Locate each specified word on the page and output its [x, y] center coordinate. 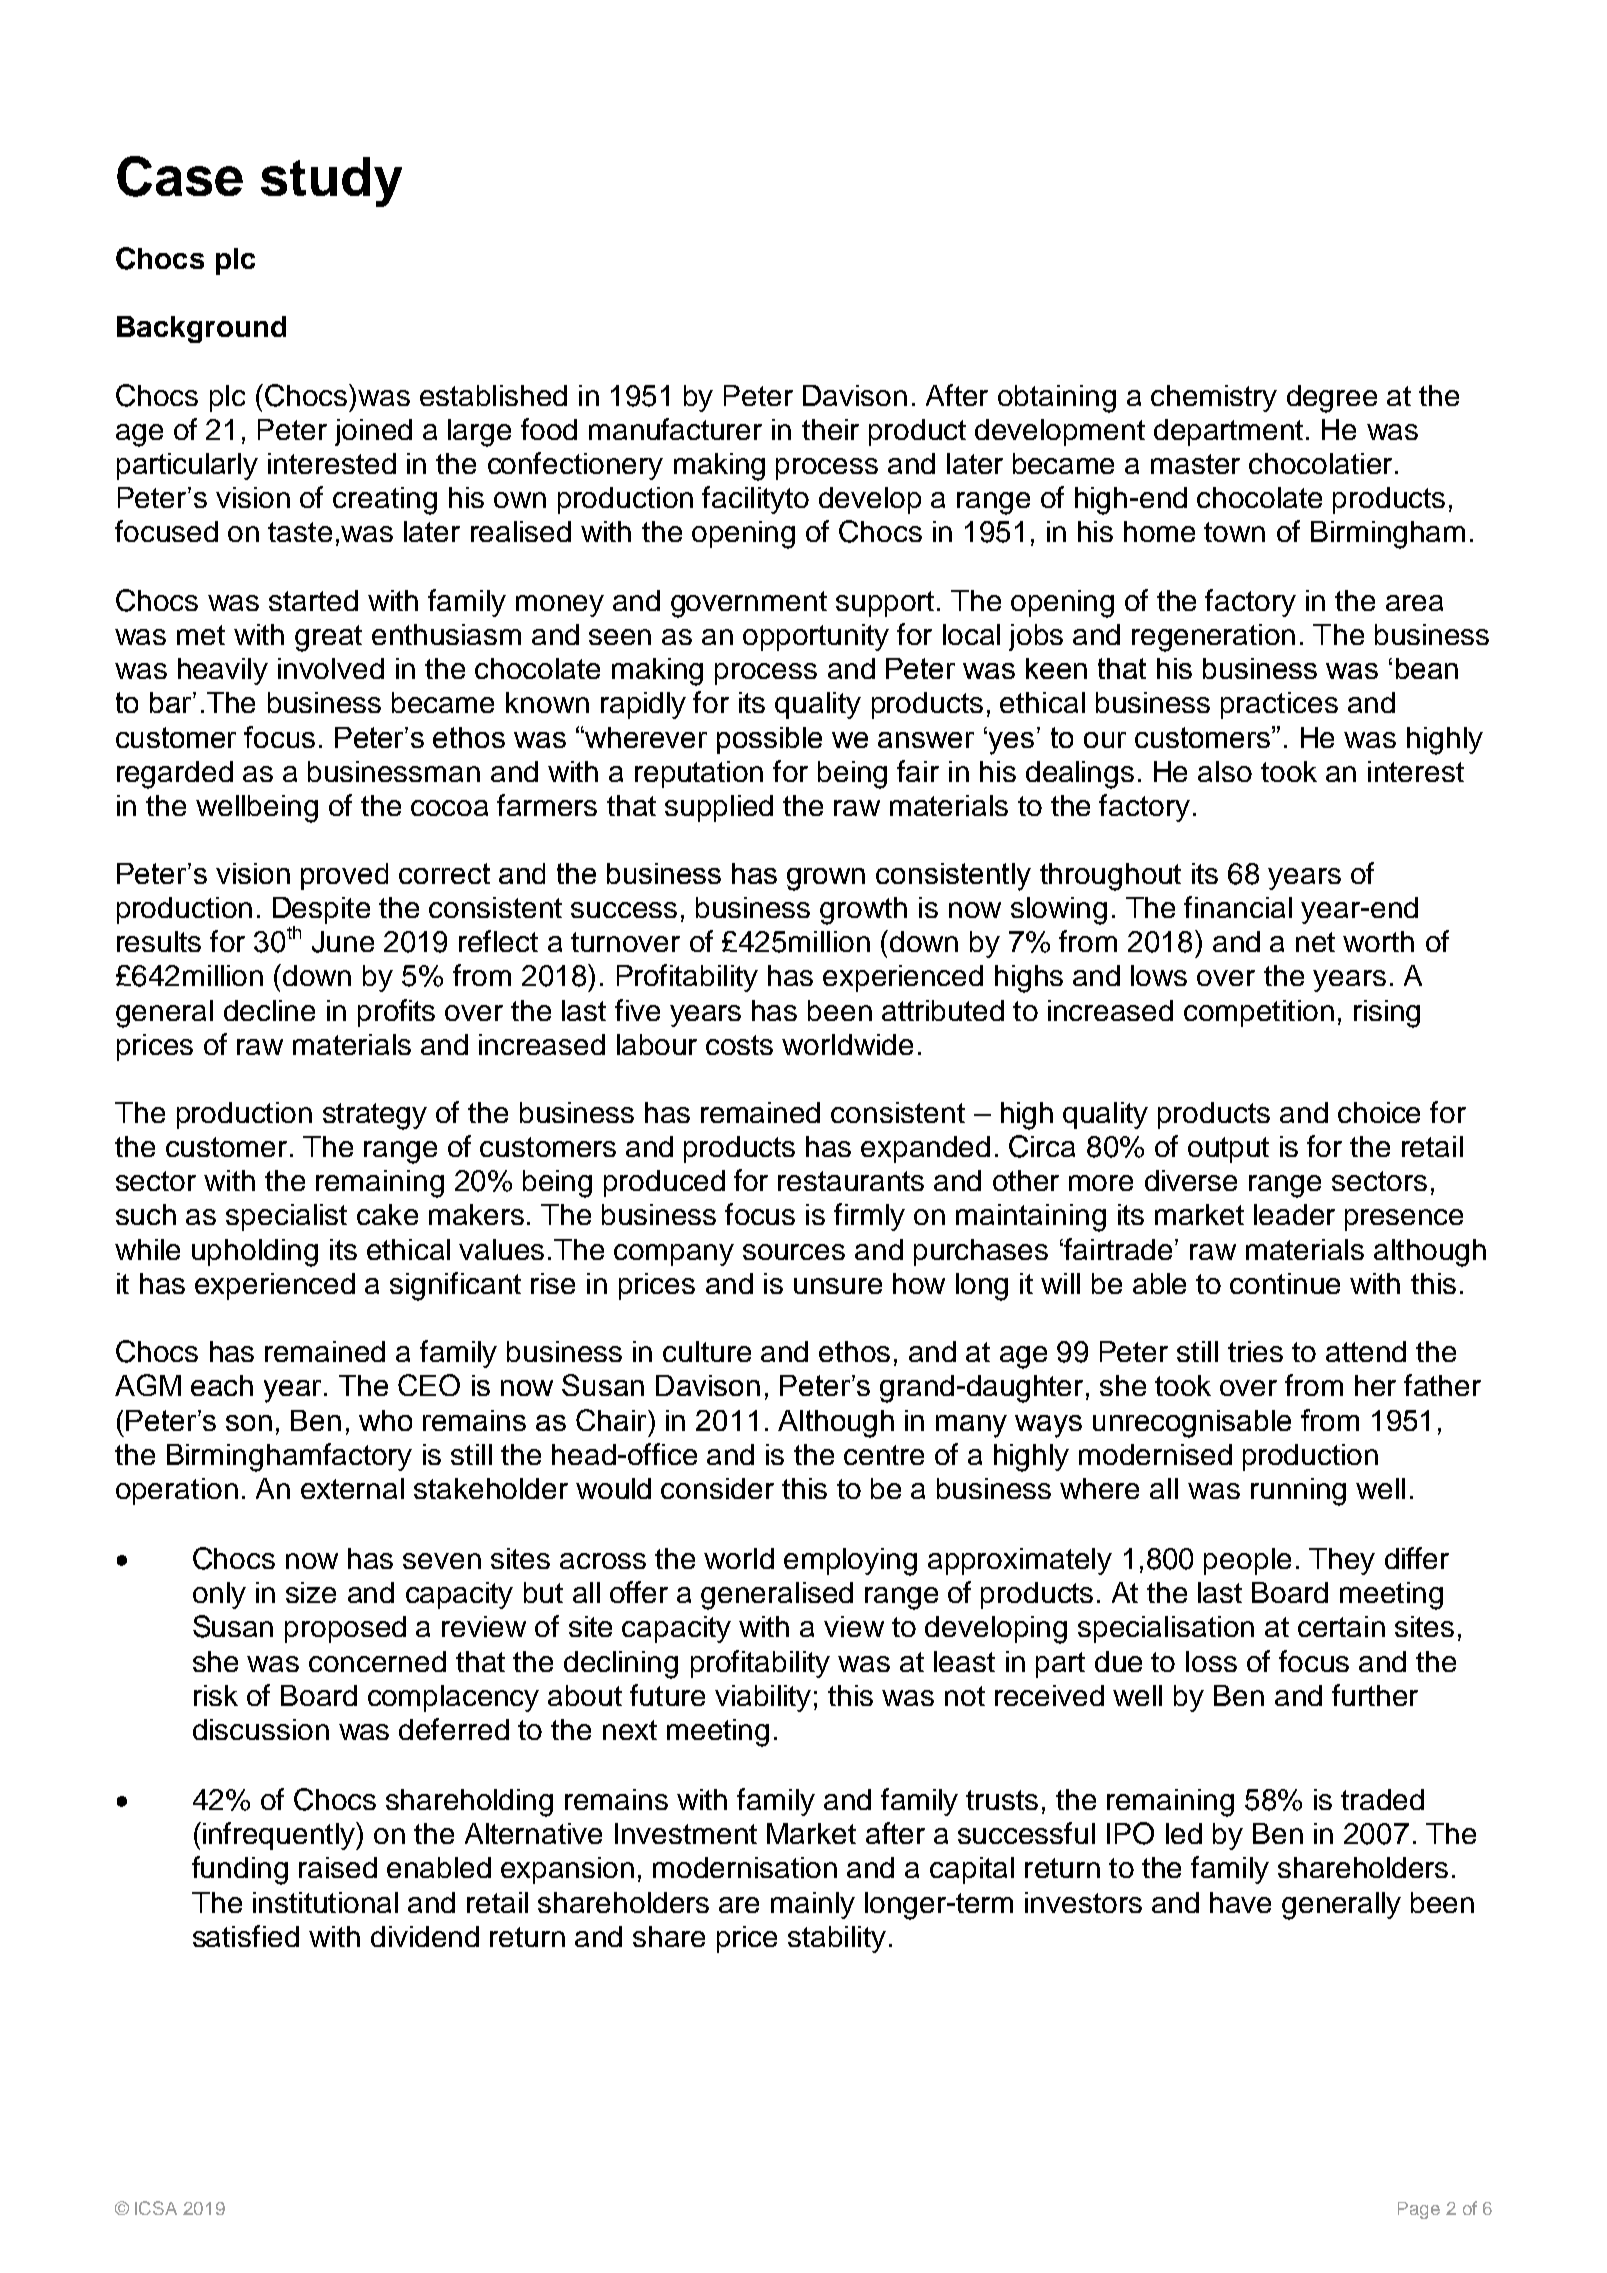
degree [1332, 399]
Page [1419, 2210]
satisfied [246, 1936]
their [830, 429]
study [331, 182]
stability [837, 1939]
